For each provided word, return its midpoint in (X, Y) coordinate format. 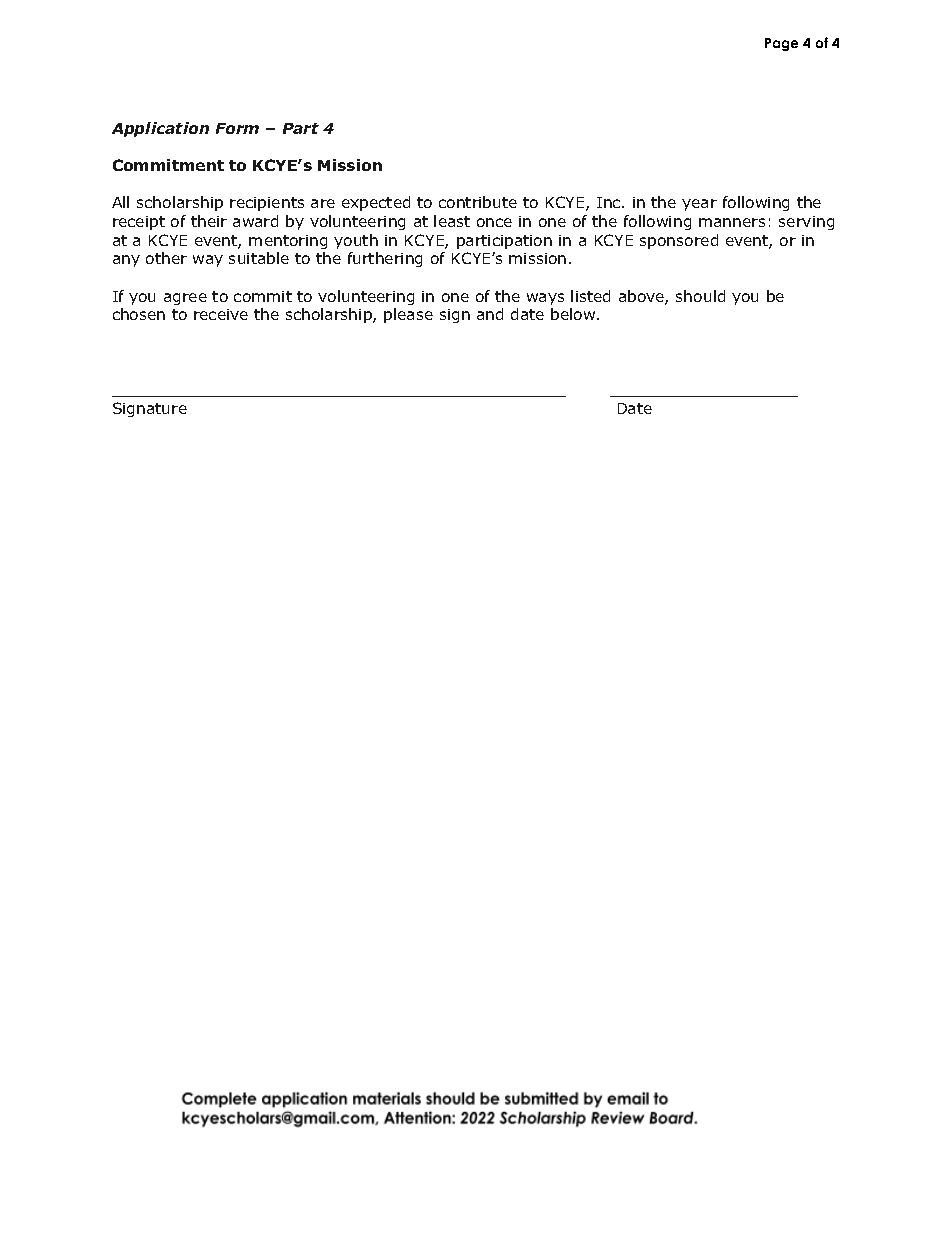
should (700, 296)
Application (160, 129)
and (490, 314)
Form (237, 128)
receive (221, 314)
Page (781, 44)
